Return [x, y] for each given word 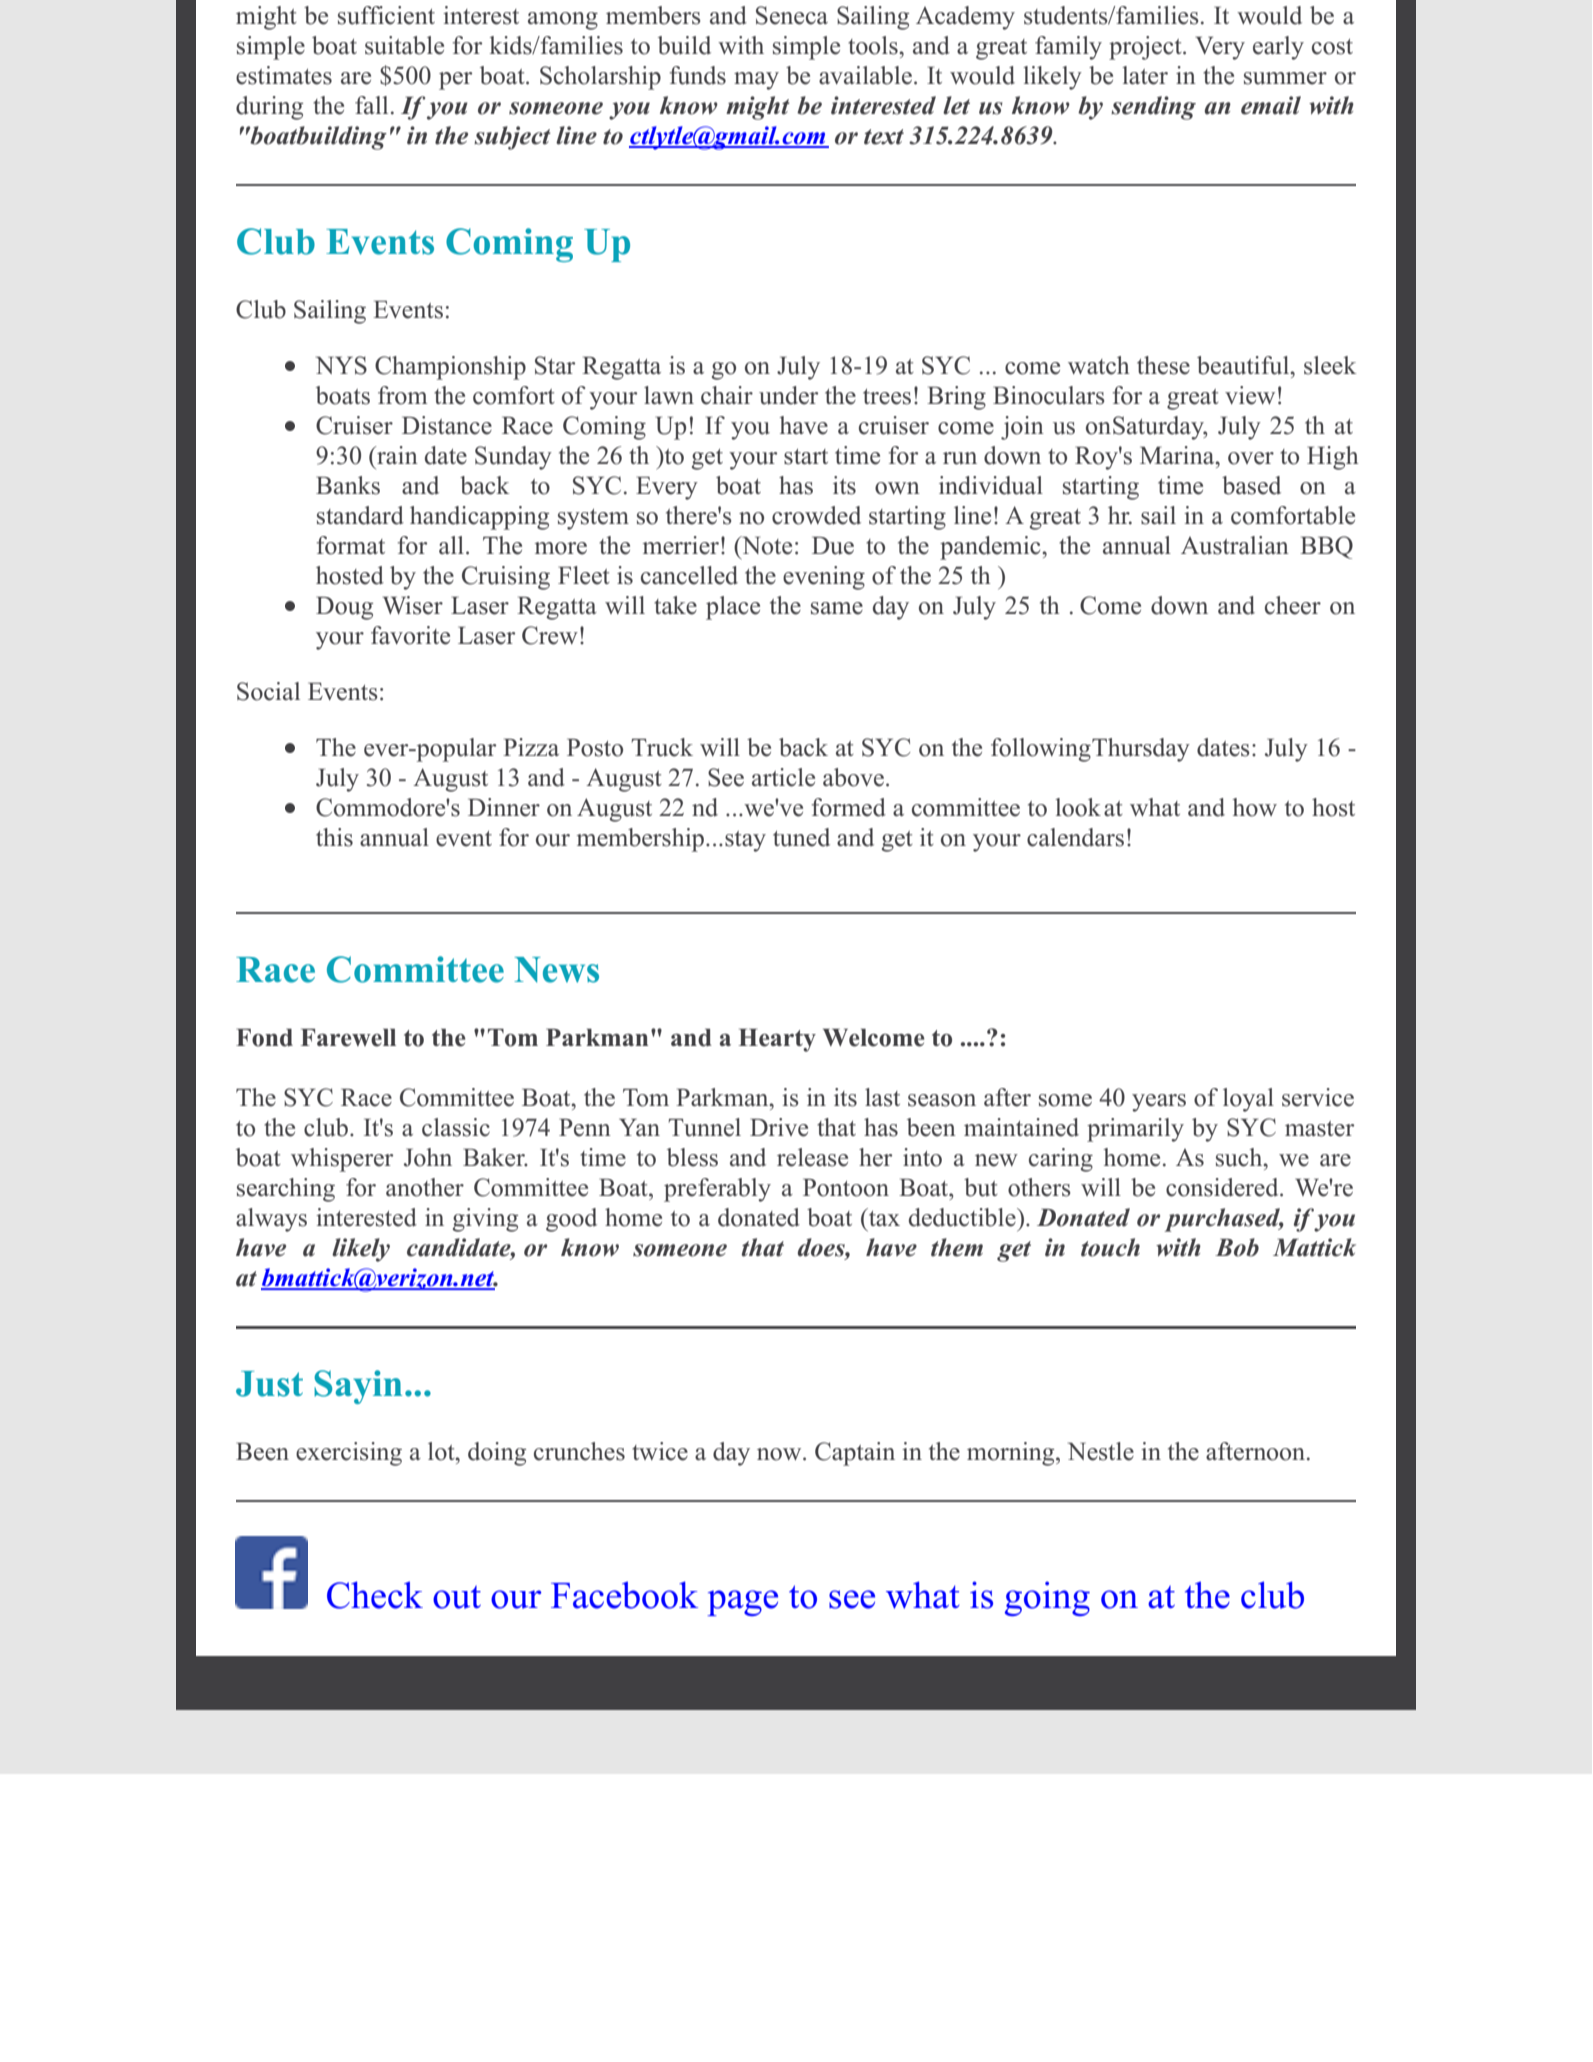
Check [375, 1595]
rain [396, 455]
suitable [404, 45]
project [1146, 48]
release [812, 1157]
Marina [1178, 455]
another [425, 1187]
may [756, 81]
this [334, 837]
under [788, 395]
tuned [801, 837]
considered [1223, 1187]
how [1255, 807]
